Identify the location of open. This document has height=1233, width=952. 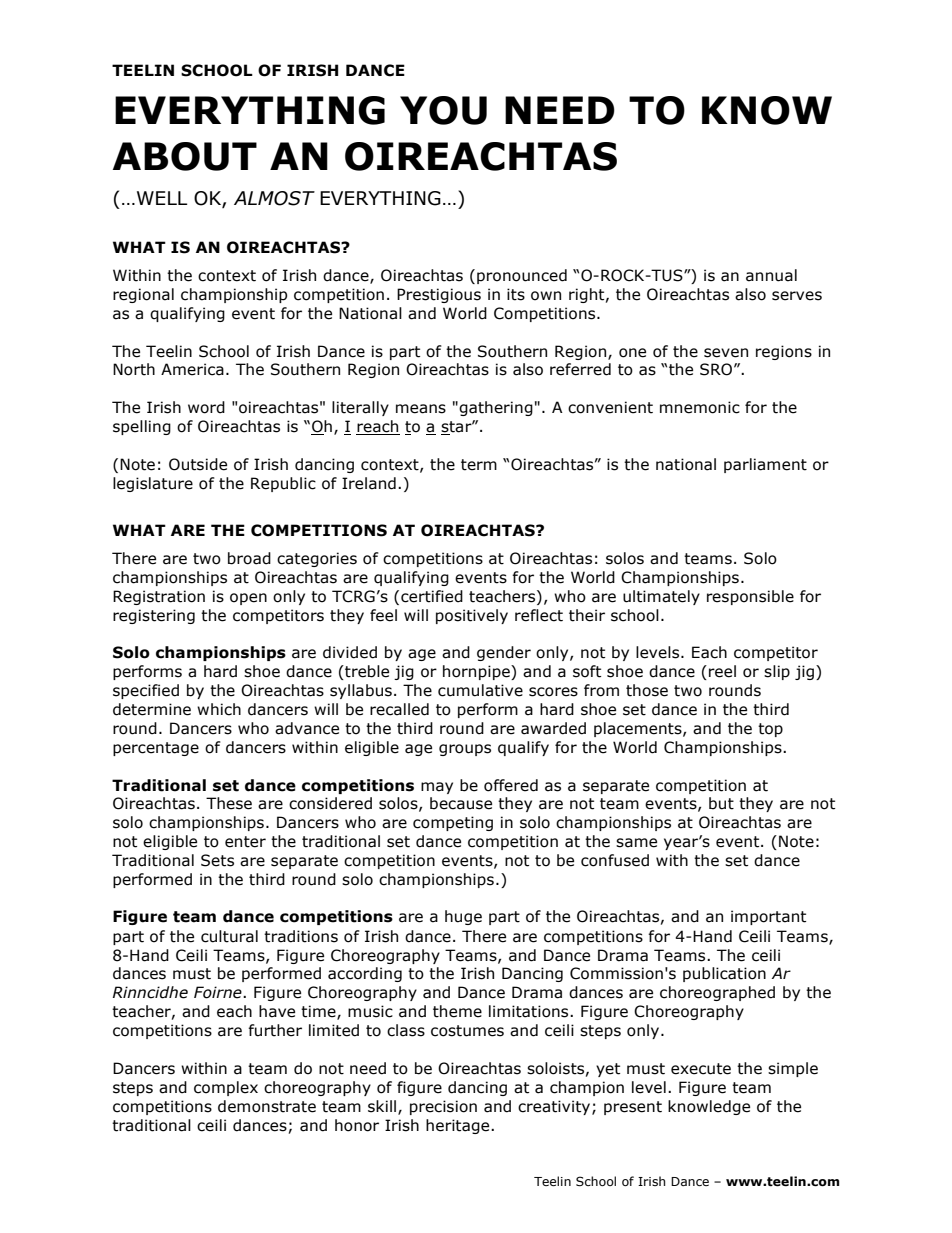
(248, 599).
